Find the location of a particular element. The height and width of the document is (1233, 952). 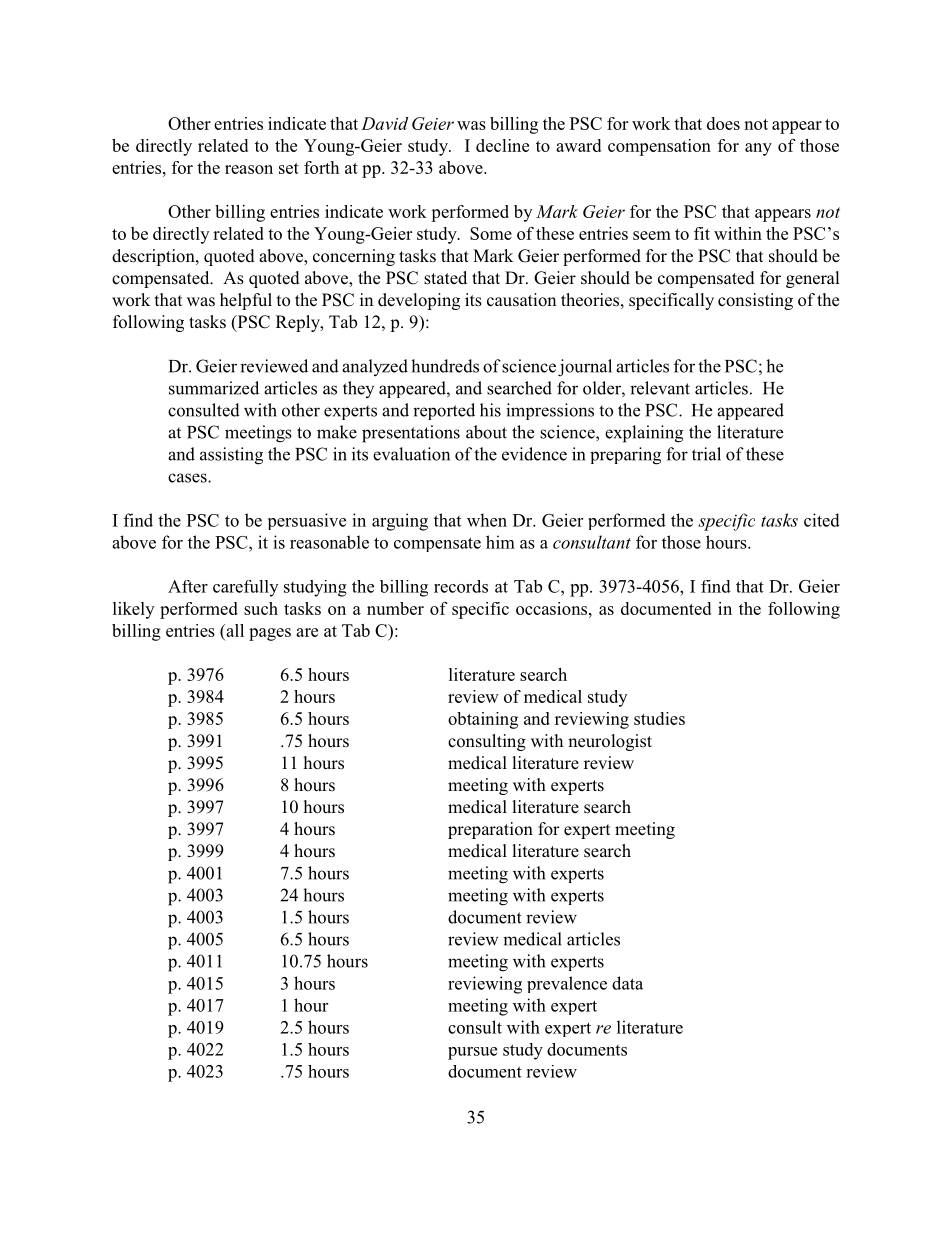

set is located at coordinates (289, 168).
